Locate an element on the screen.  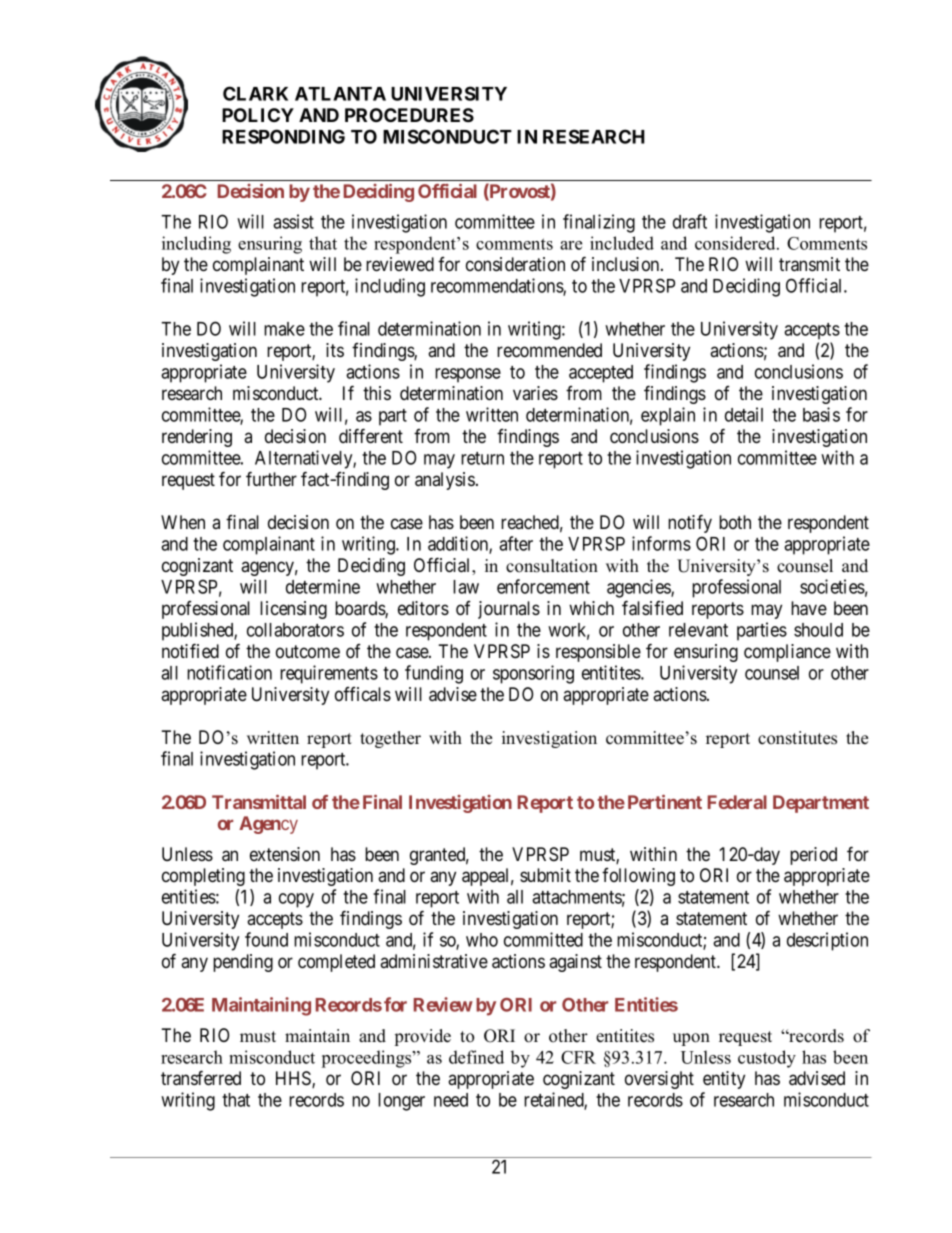
defined is located at coordinates (476, 1057).
